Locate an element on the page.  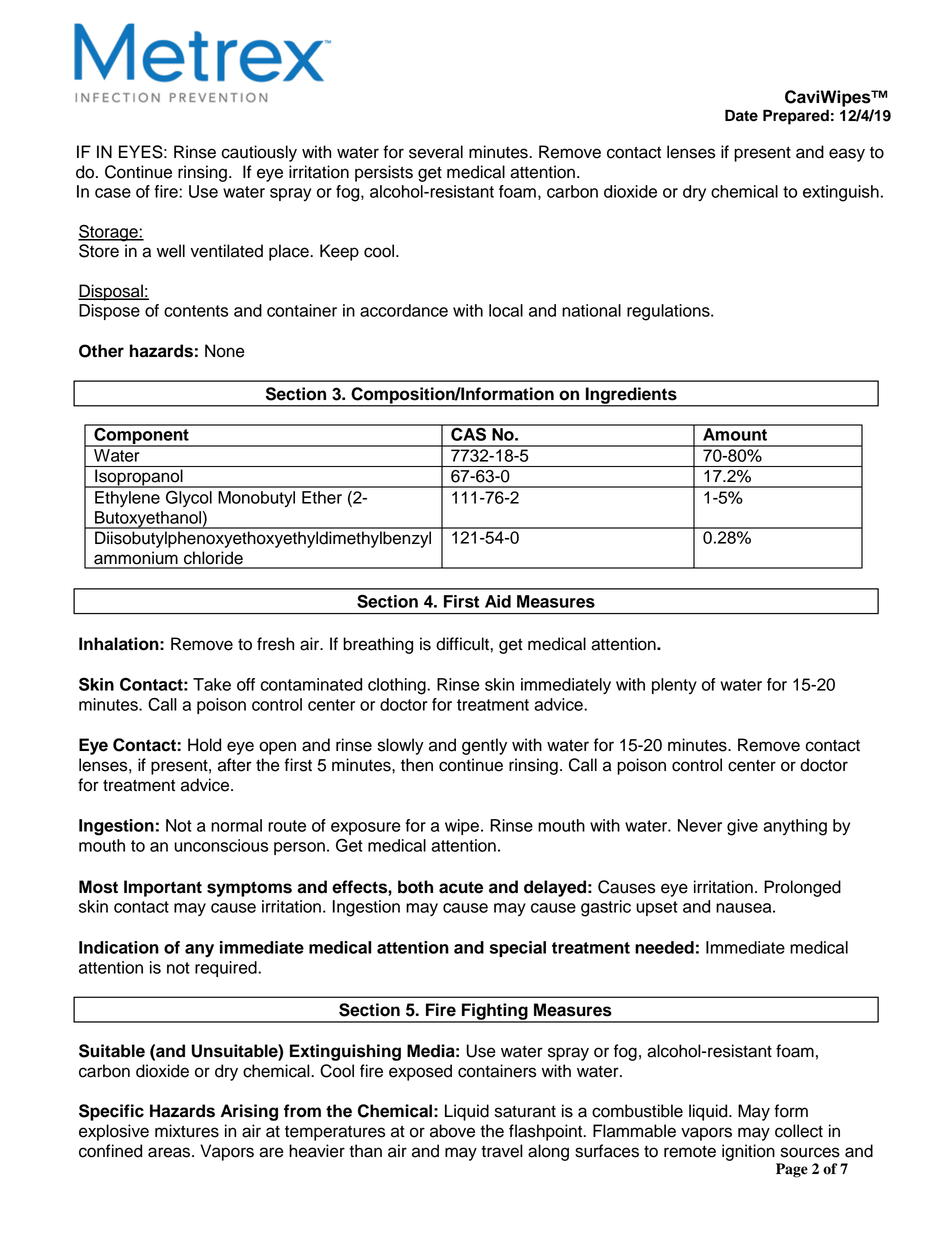
Take is located at coordinates (212, 684).
